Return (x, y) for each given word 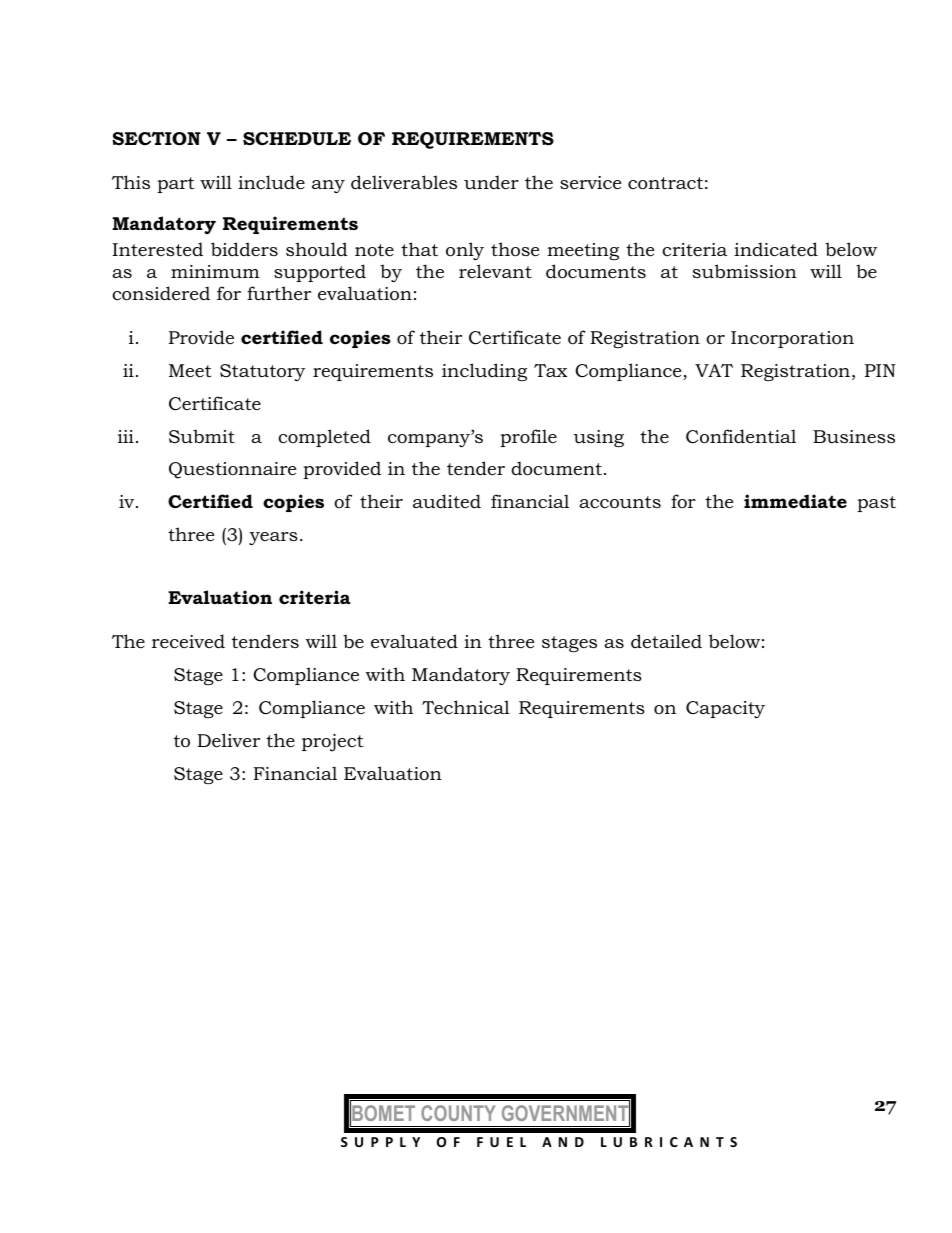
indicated (776, 249)
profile (528, 438)
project (332, 743)
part (175, 185)
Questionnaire (232, 470)
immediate (795, 501)
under (491, 182)
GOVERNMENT (566, 1113)
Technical (466, 707)
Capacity (725, 709)
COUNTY (458, 1113)
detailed (666, 641)
